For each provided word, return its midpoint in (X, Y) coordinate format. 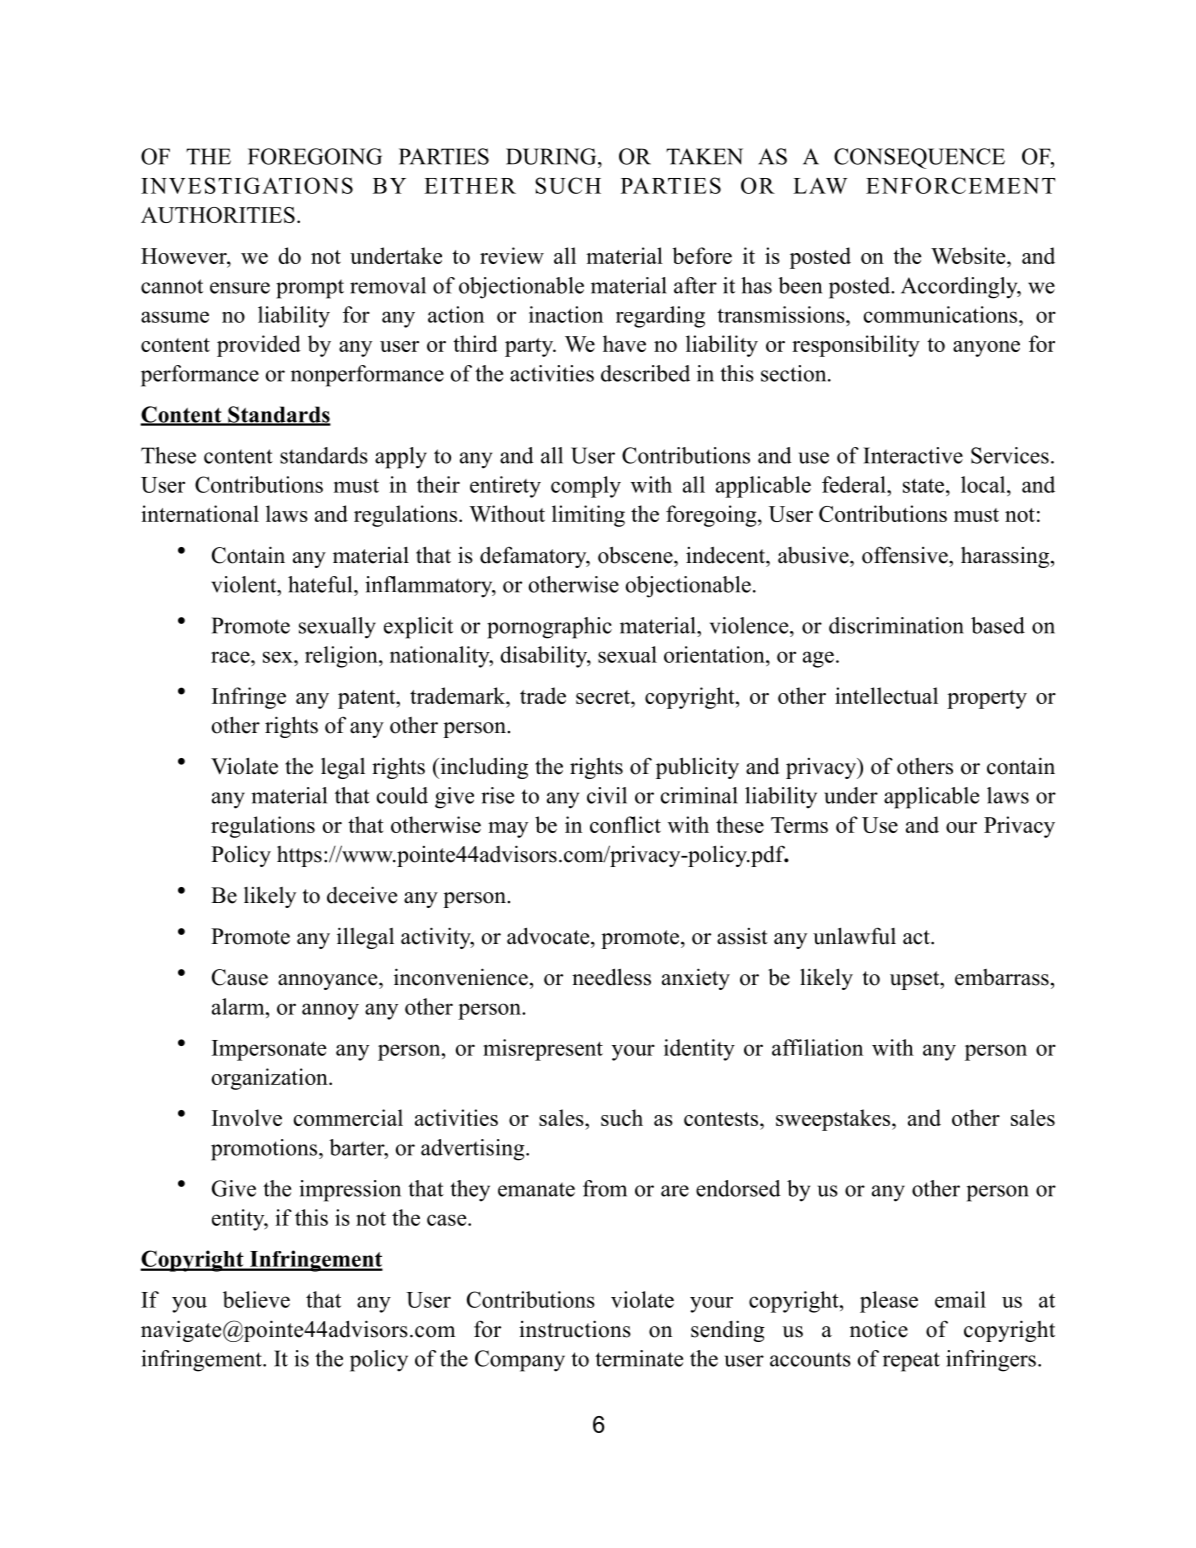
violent (245, 584)
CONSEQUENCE (919, 158)
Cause (240, 977)
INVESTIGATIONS (247, 185)
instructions (575, 1329)
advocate (549, 936)
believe (256, 1299)
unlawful (854, 936)
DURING (552, 156)
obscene (636, 555)
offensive (906, 555)
